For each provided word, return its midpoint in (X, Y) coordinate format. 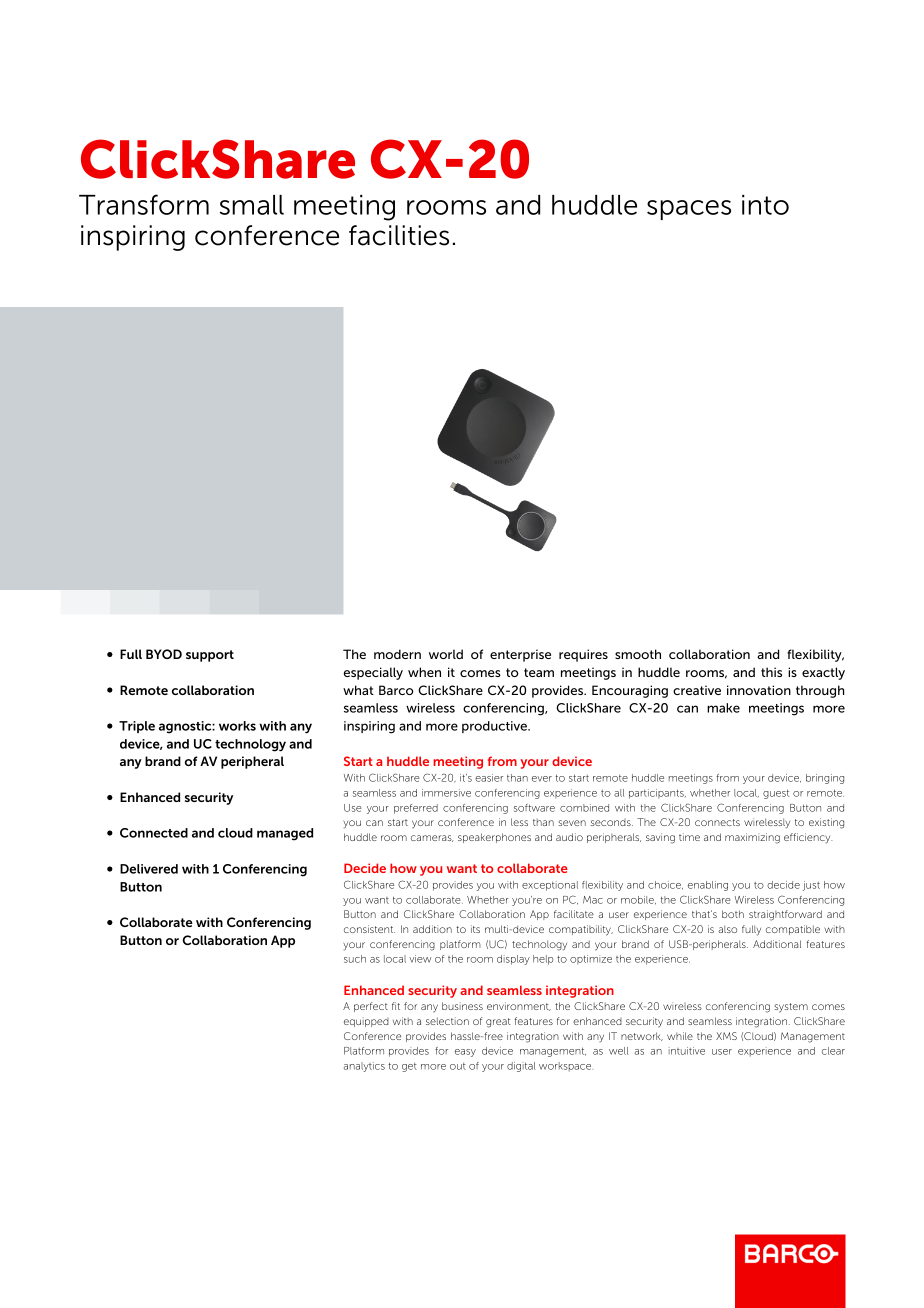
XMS (726, 1036)
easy (465, 1053)
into (765, 205)
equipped (366, 1022)
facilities (399, 235)
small (252, 205)
